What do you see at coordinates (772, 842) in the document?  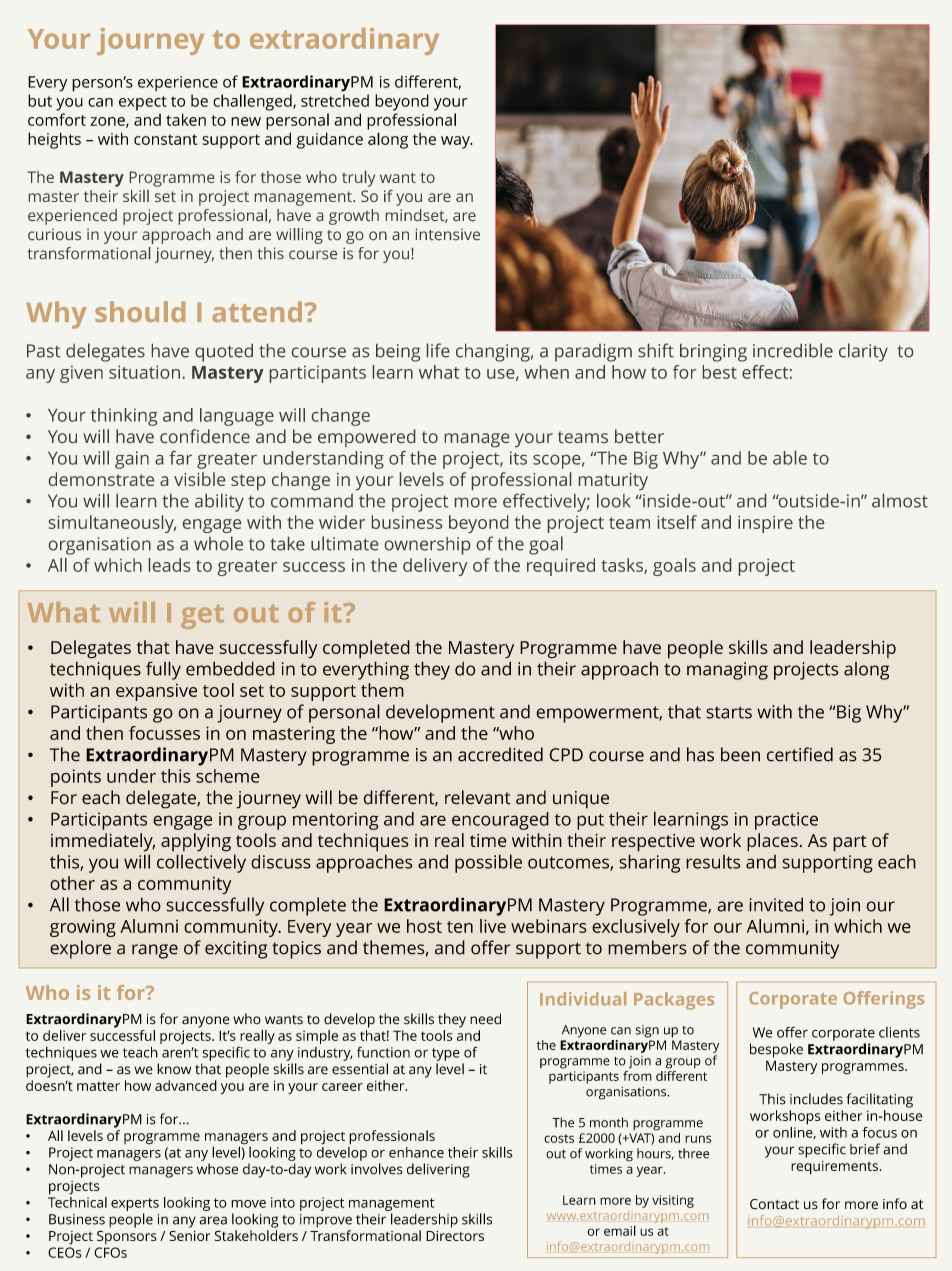 I see `places` at bounding box center [772, 842].
